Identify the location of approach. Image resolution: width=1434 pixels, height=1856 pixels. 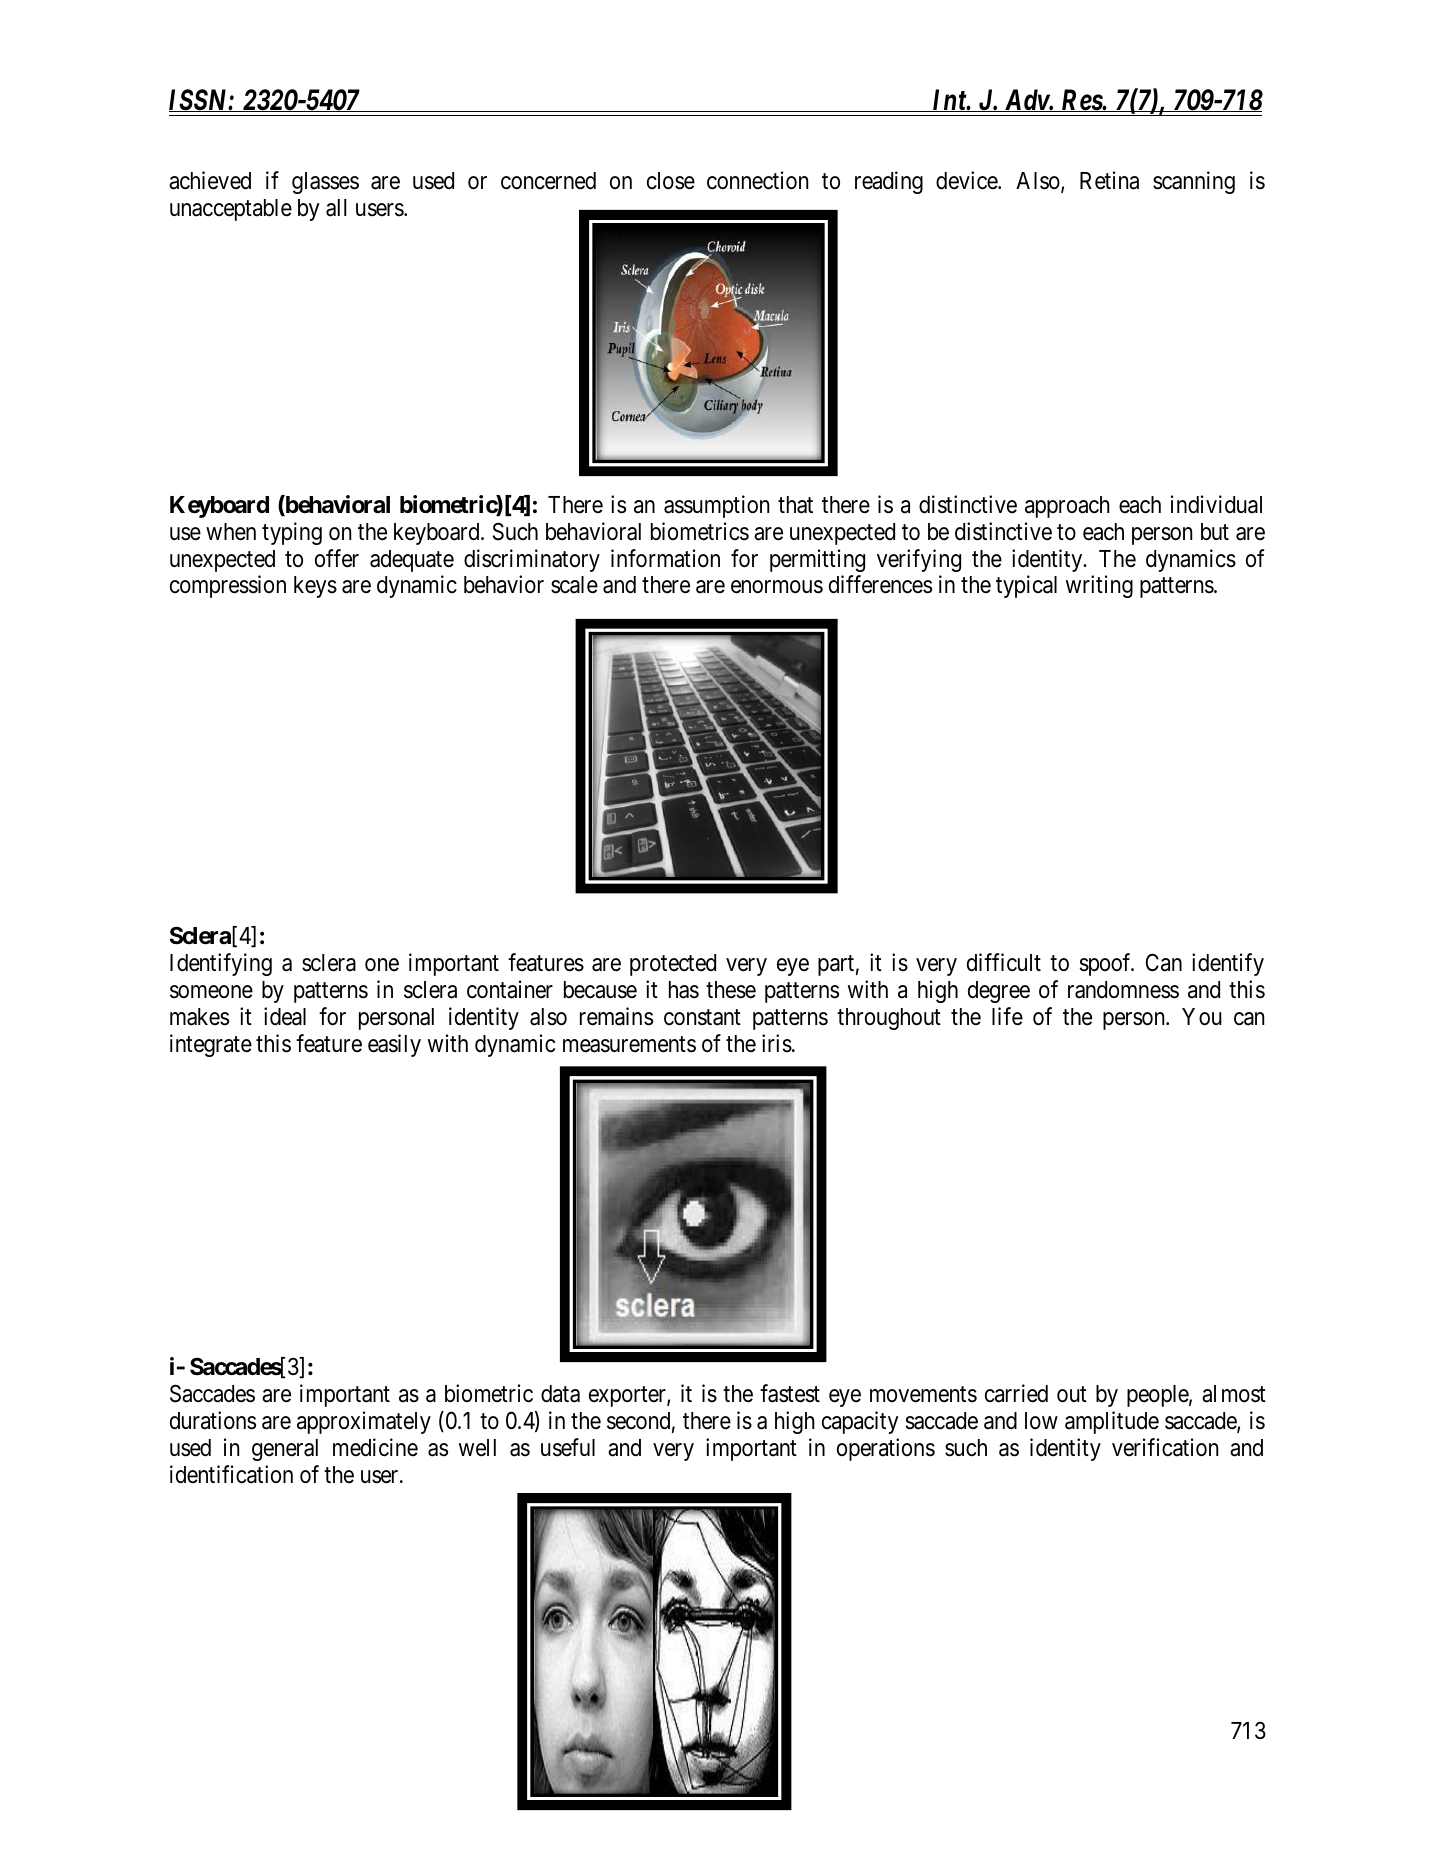
(1067, 507).
